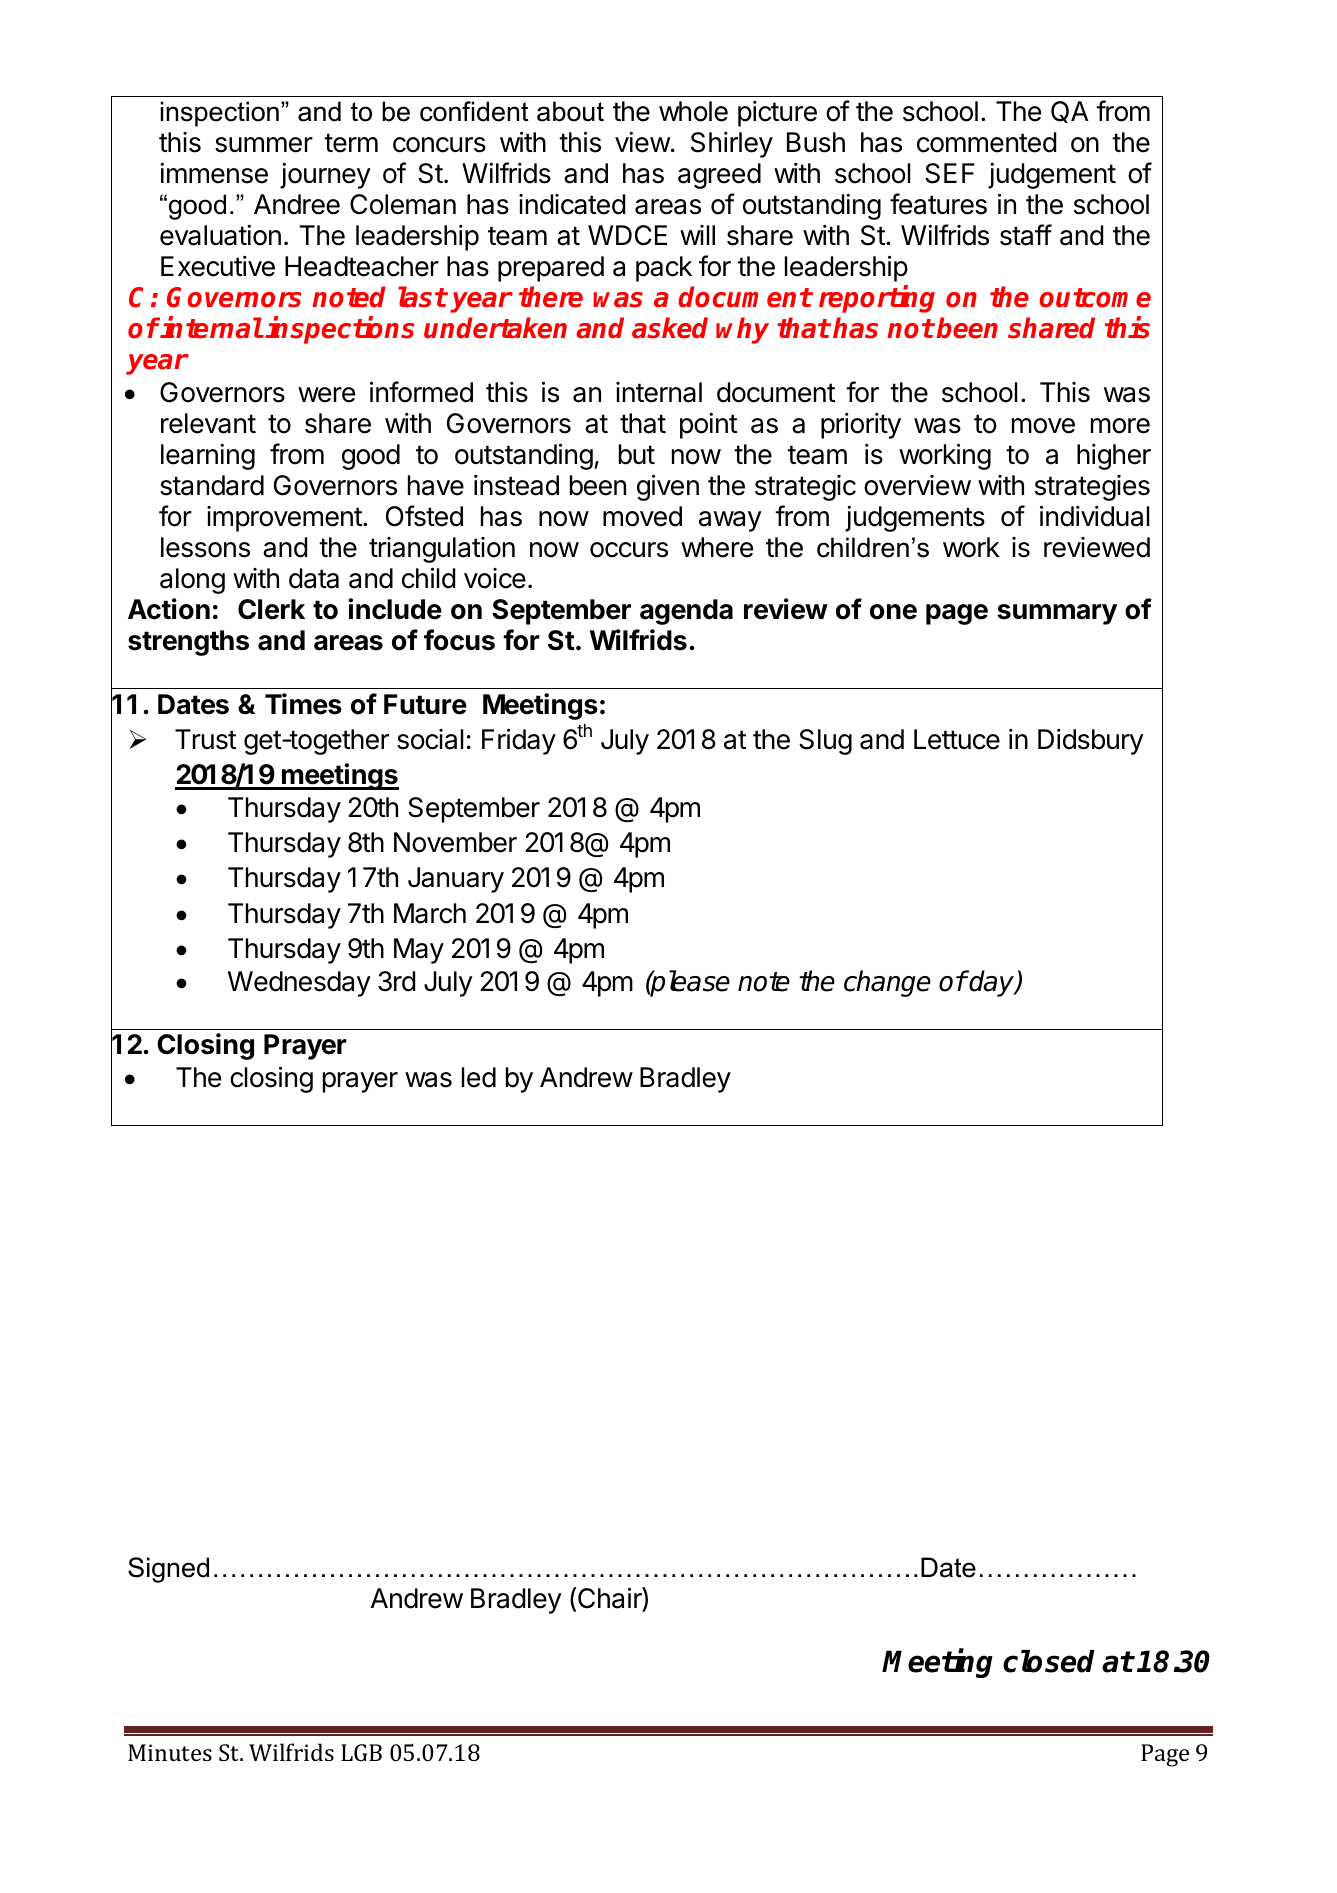 This screenshot has width=1337, height=1893. What do you see at coordinates (825, 742) in the screenshot?
I see `Slug` at bounding box center [825, 742].
